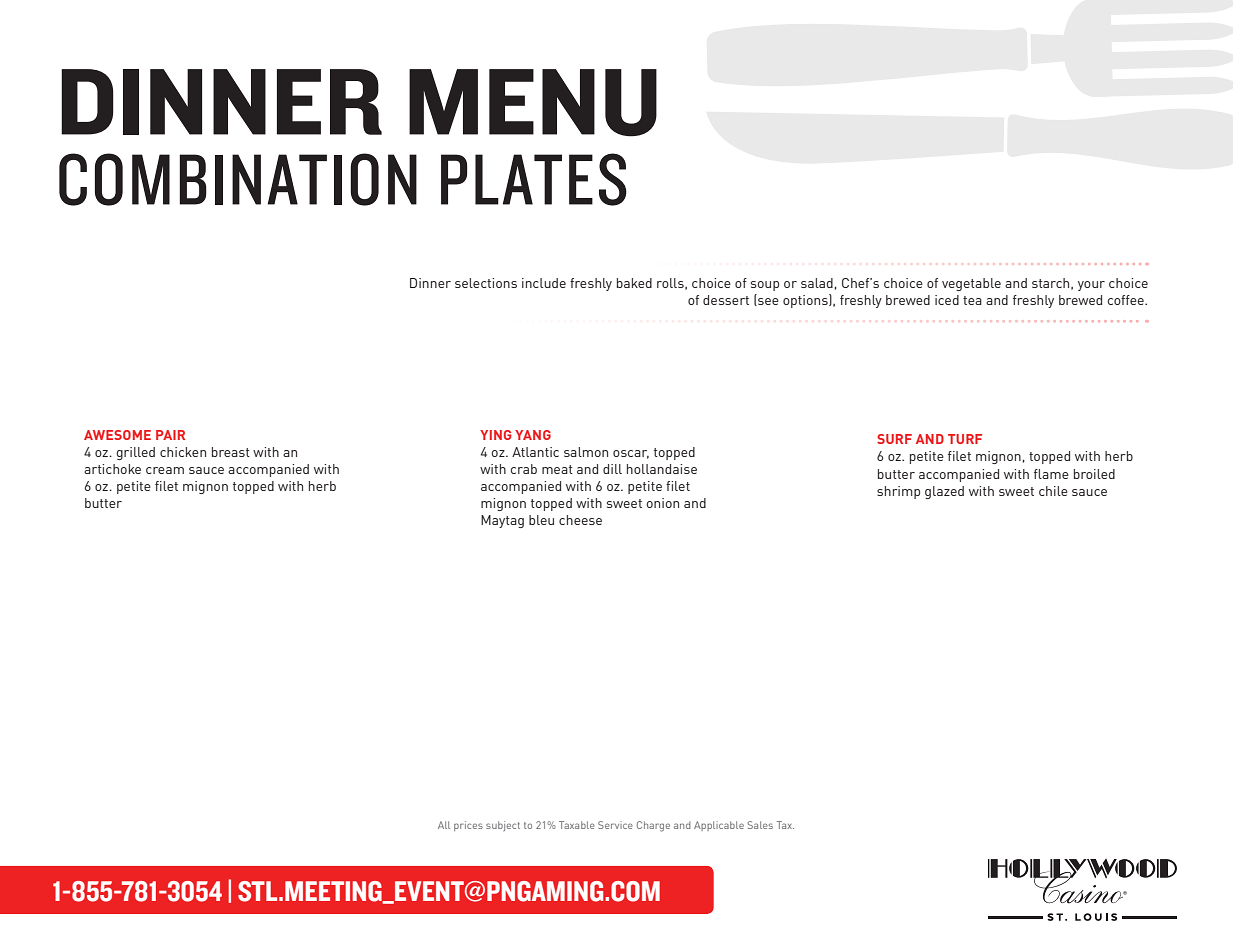 This screenshot has height=952, width=1233. Describe the element at coordinates (165, 470) in the screenshot. I see `cream` at that location.
